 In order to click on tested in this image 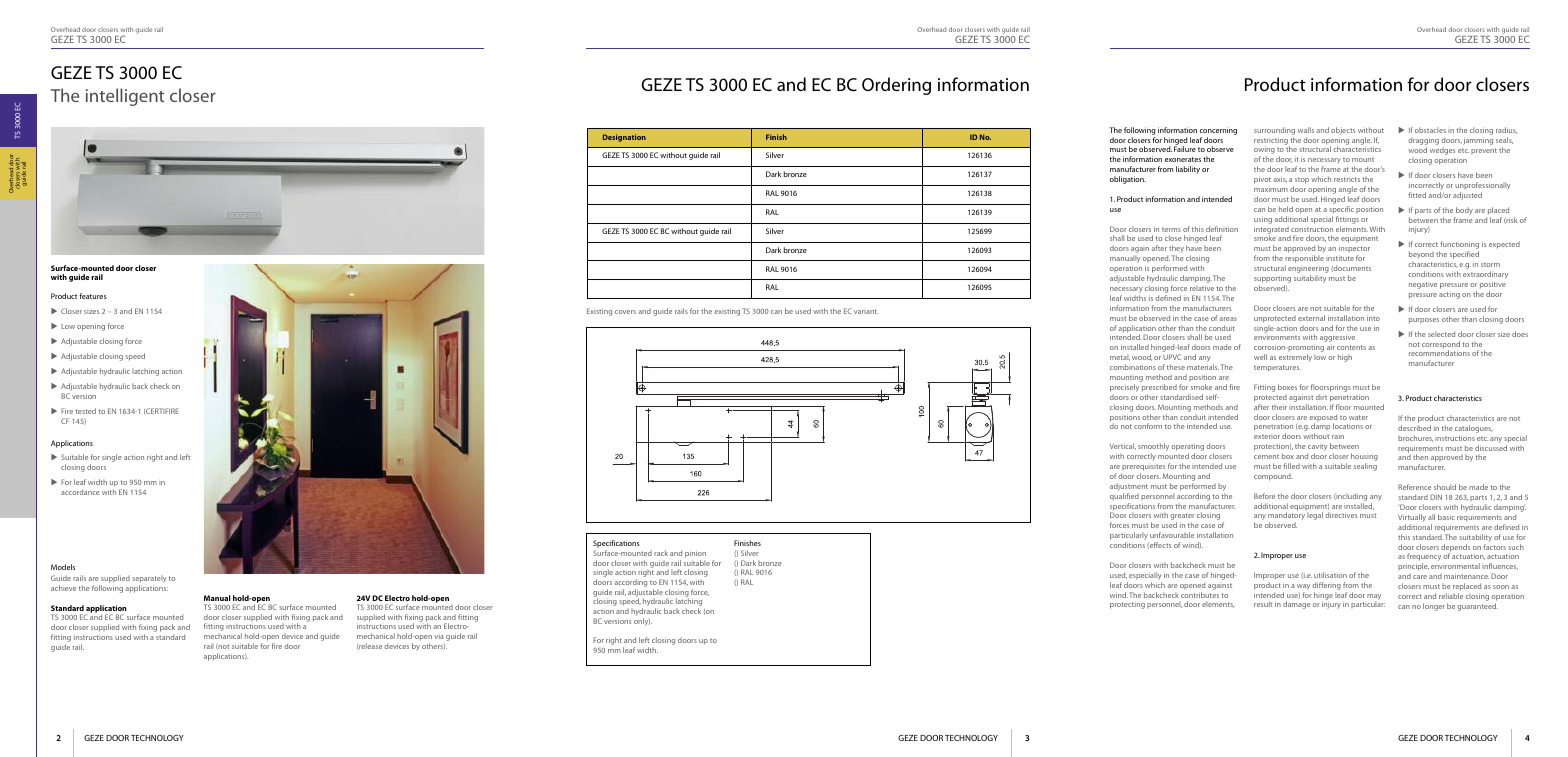, I will do `click(85, 411)`.
